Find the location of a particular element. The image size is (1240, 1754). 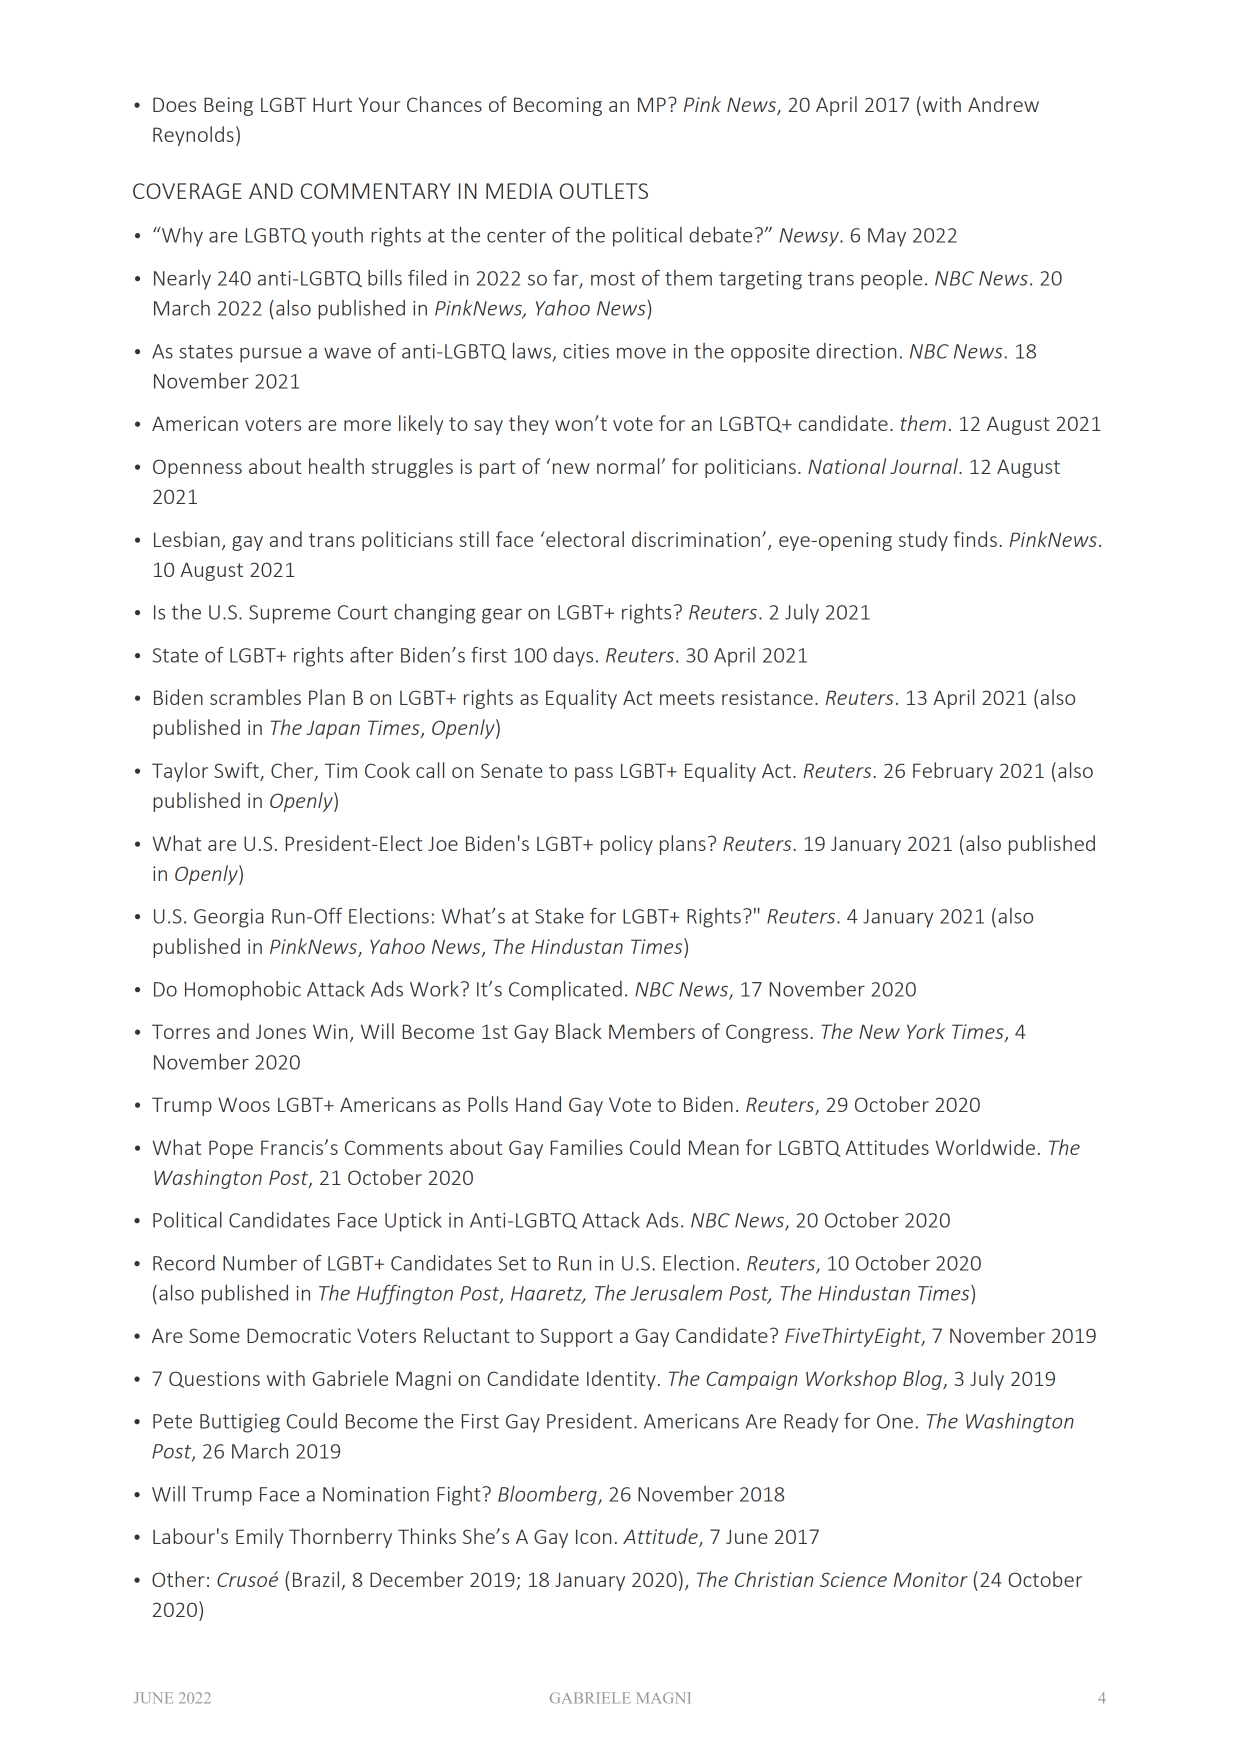

Supreme is located at coordinates (290, 614).
